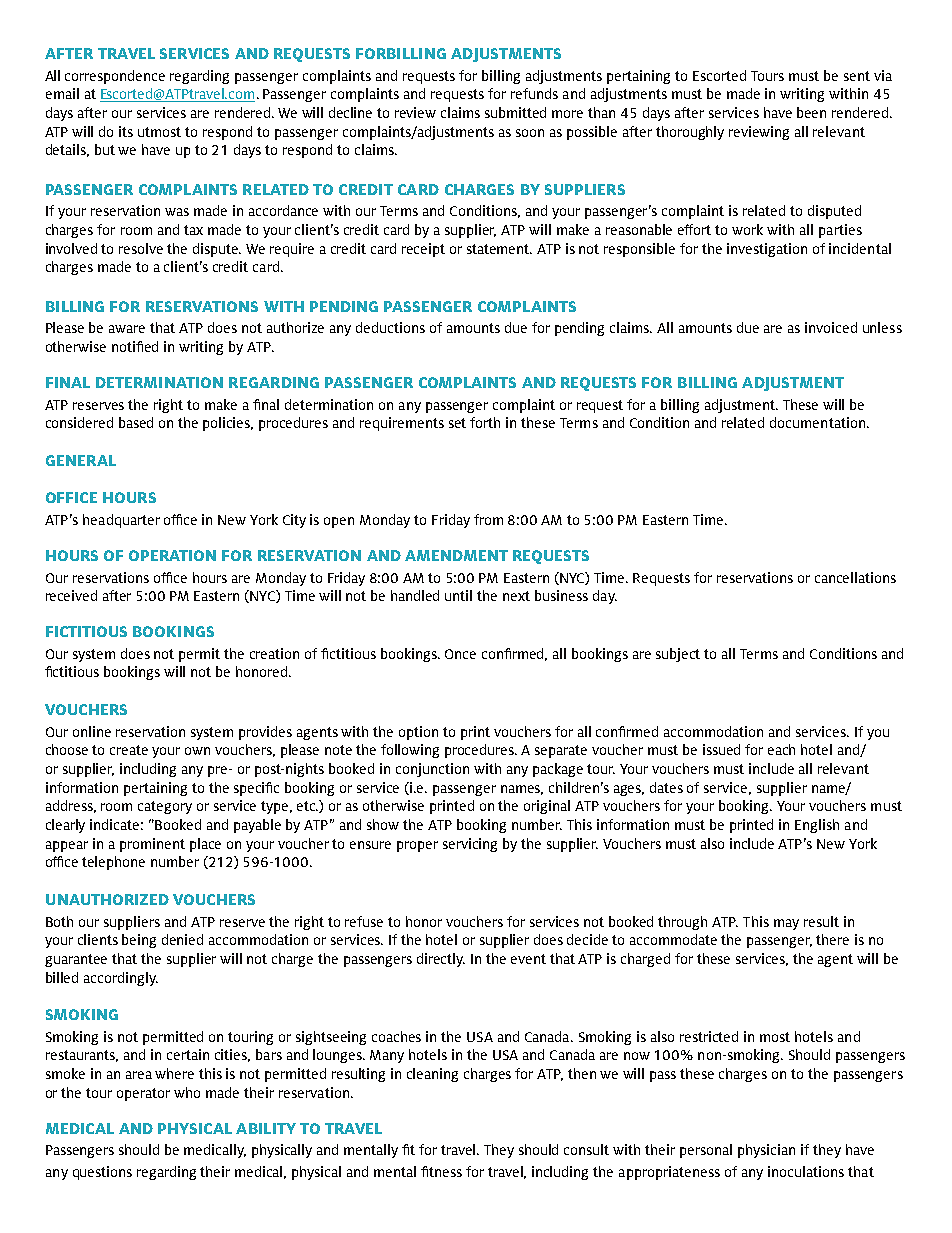 The height and width of the screenshot is (1233, 952). What do you see at coordinates (126, 131) in the screenshot?
I see `its` at bounding box center [126, 131].
